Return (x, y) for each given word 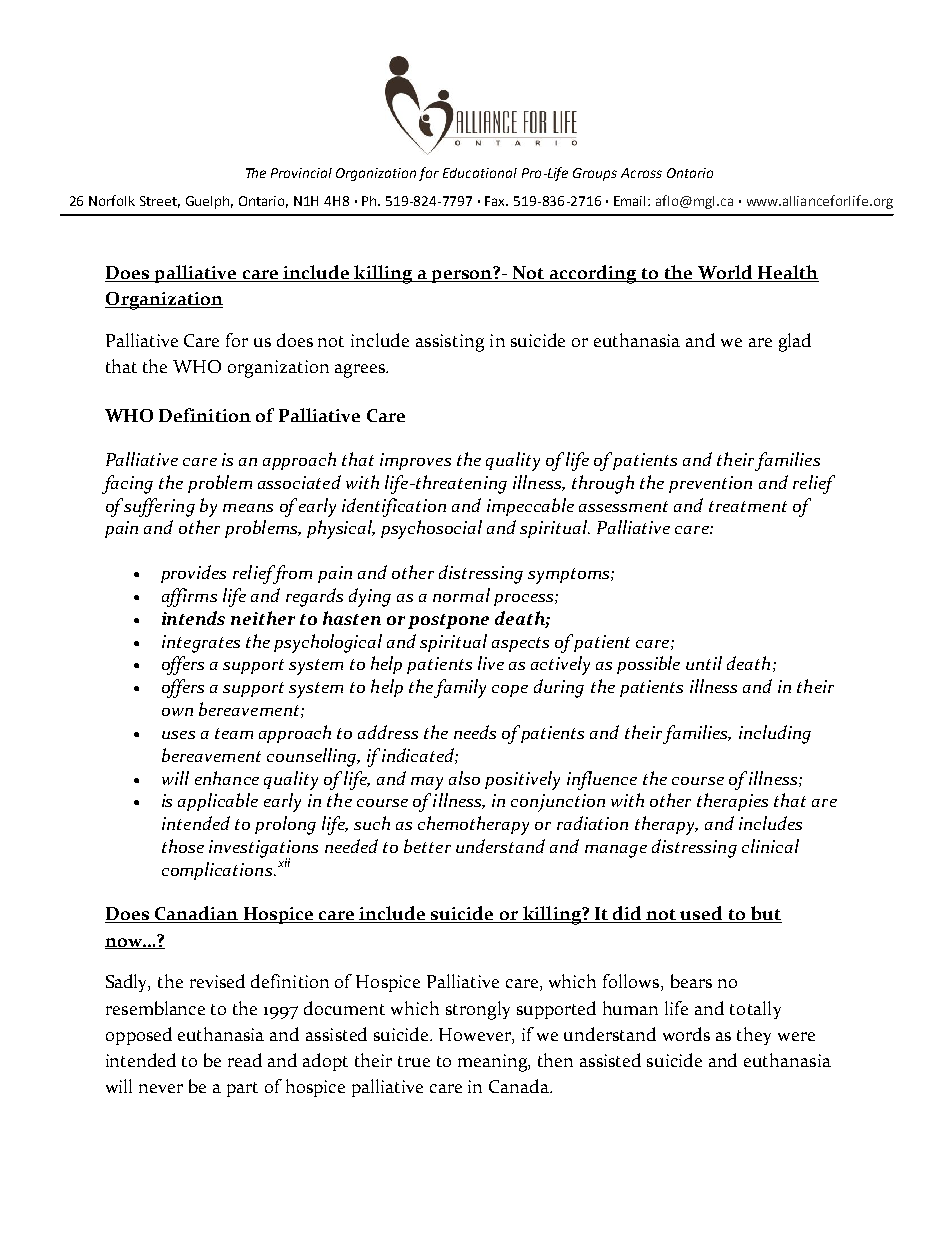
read (245, 1060)
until (704, 663)
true (414, 1061)
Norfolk (112, 200)
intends (193, 618)
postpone (448, 621)
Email (631, 201)
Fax (496, 201)
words (686, 1034)
